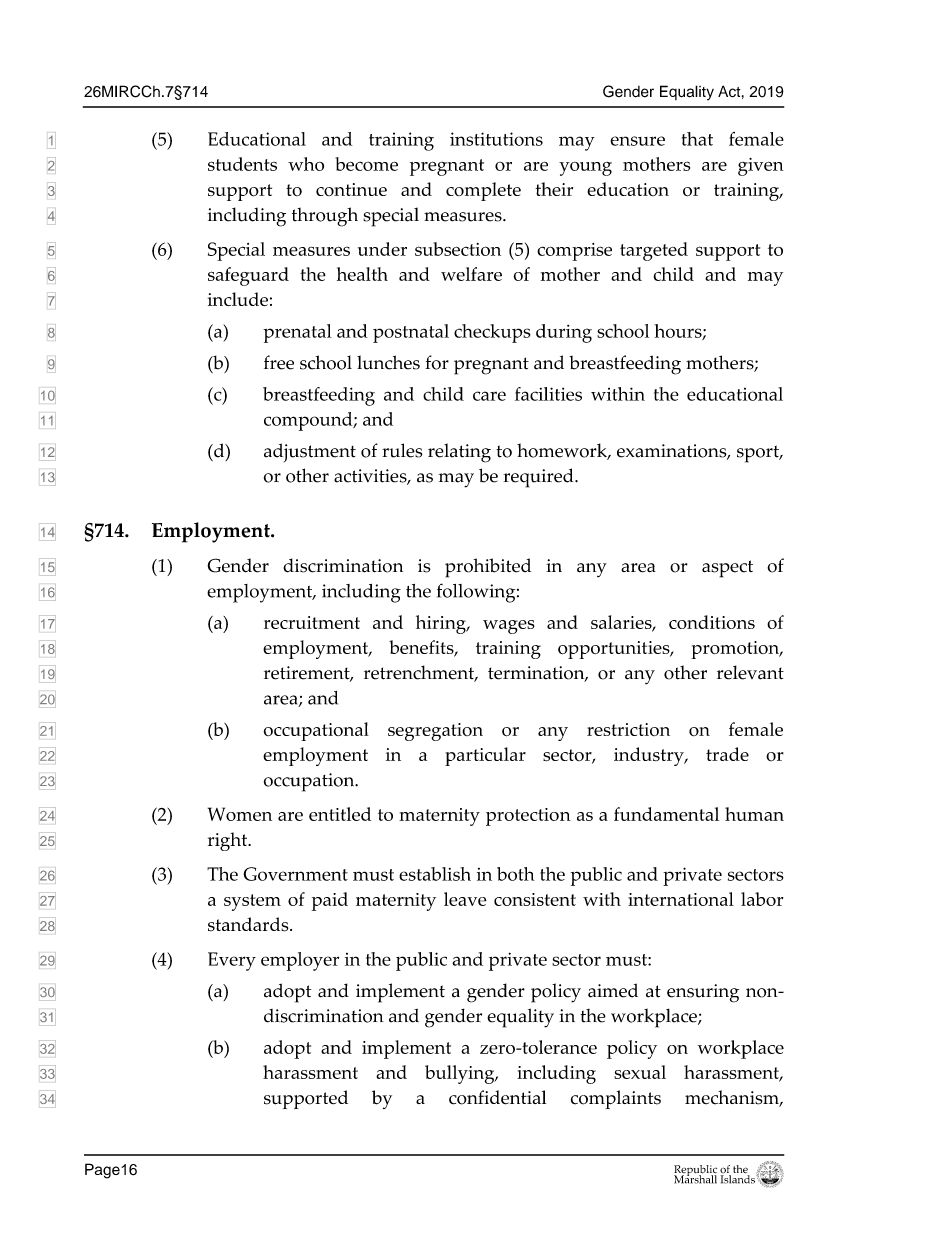 This screenshot has width=952, height=1233. I want to click on employer, so click(300, 961).
